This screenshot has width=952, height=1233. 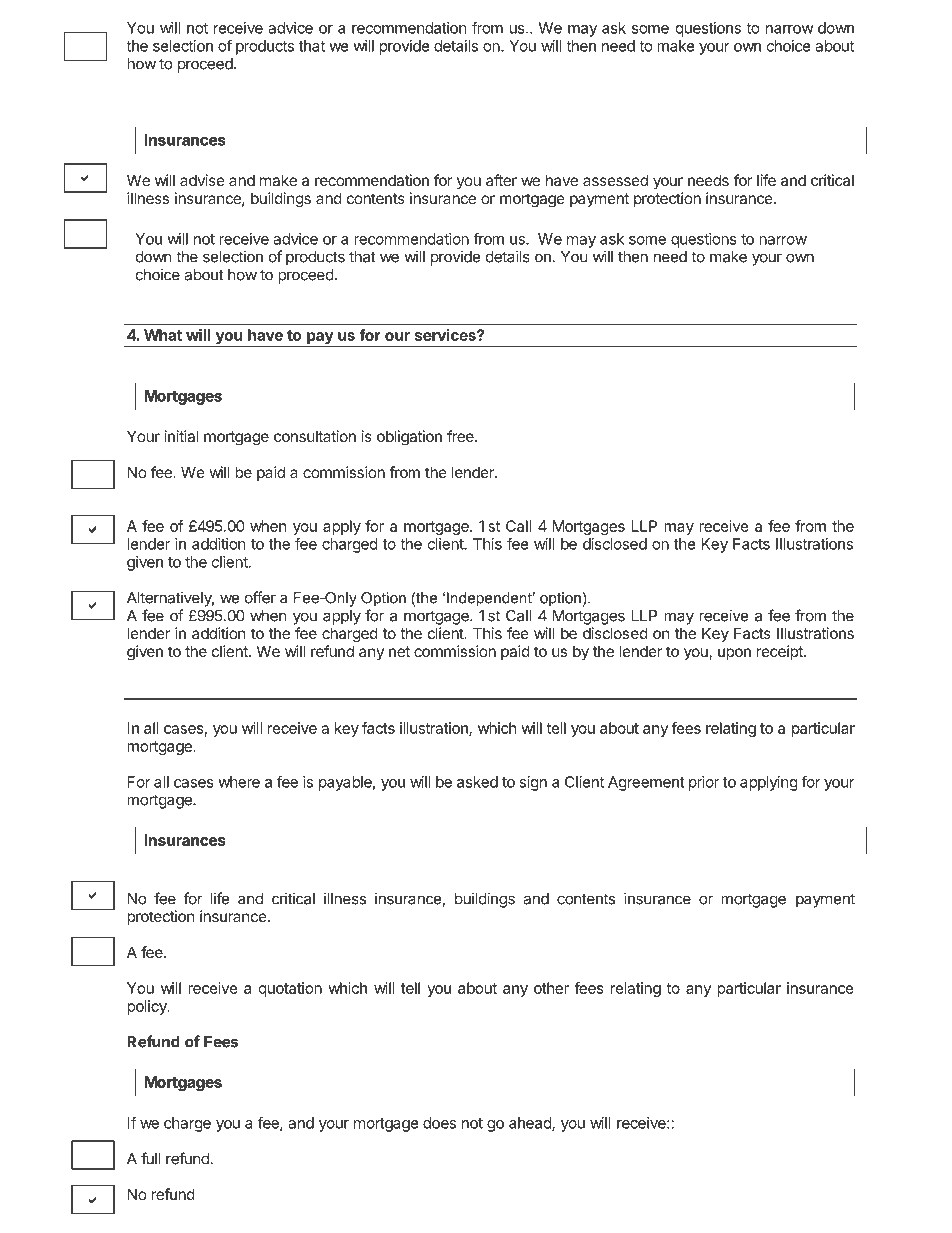 What do you see at coordinates (501, 180) in the screenshot?
I see `after` at bounding box center [501, 180].
